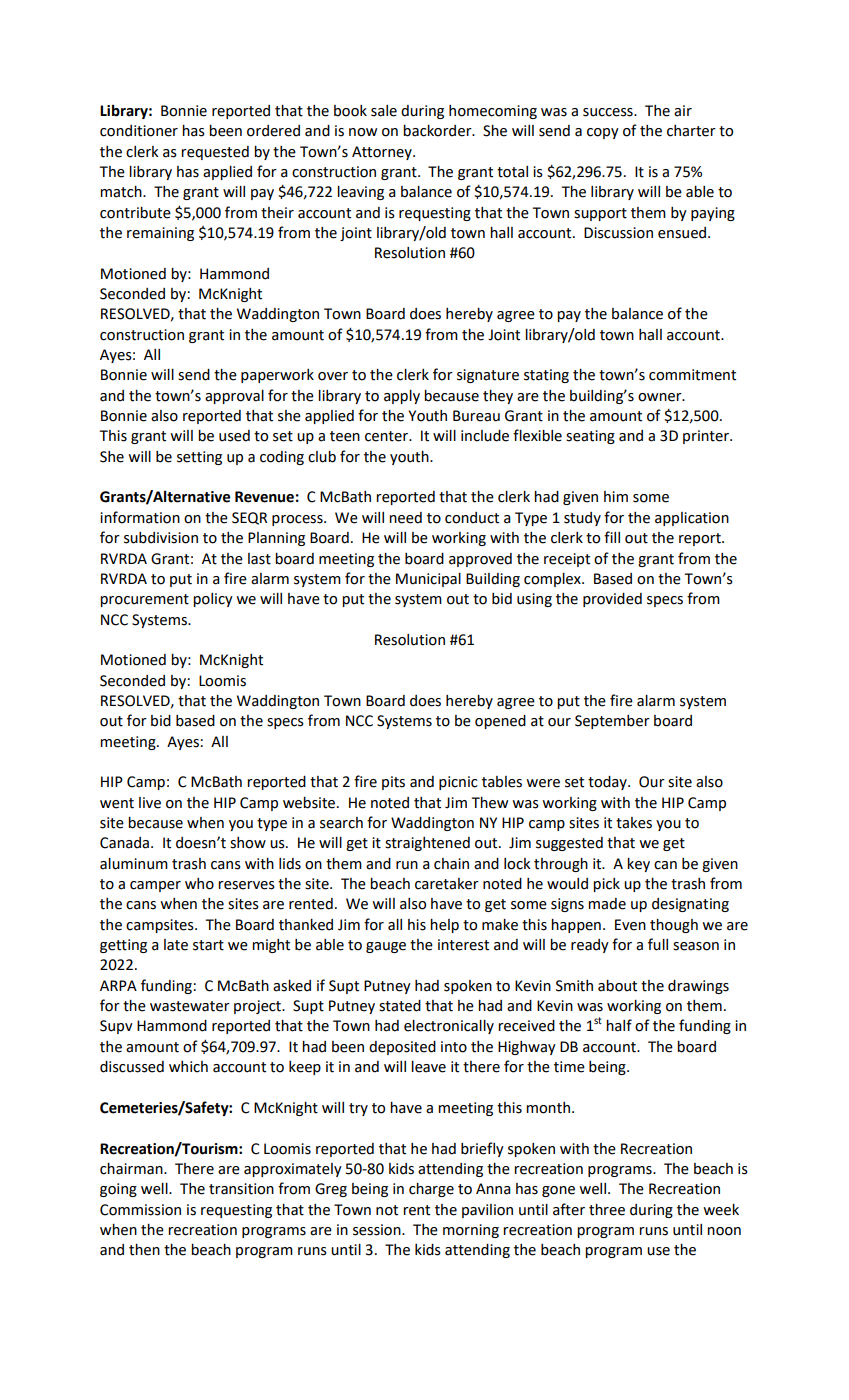 The width and height of the page is (849, 1400). I want to click on subdivision, so click(161, 538).
